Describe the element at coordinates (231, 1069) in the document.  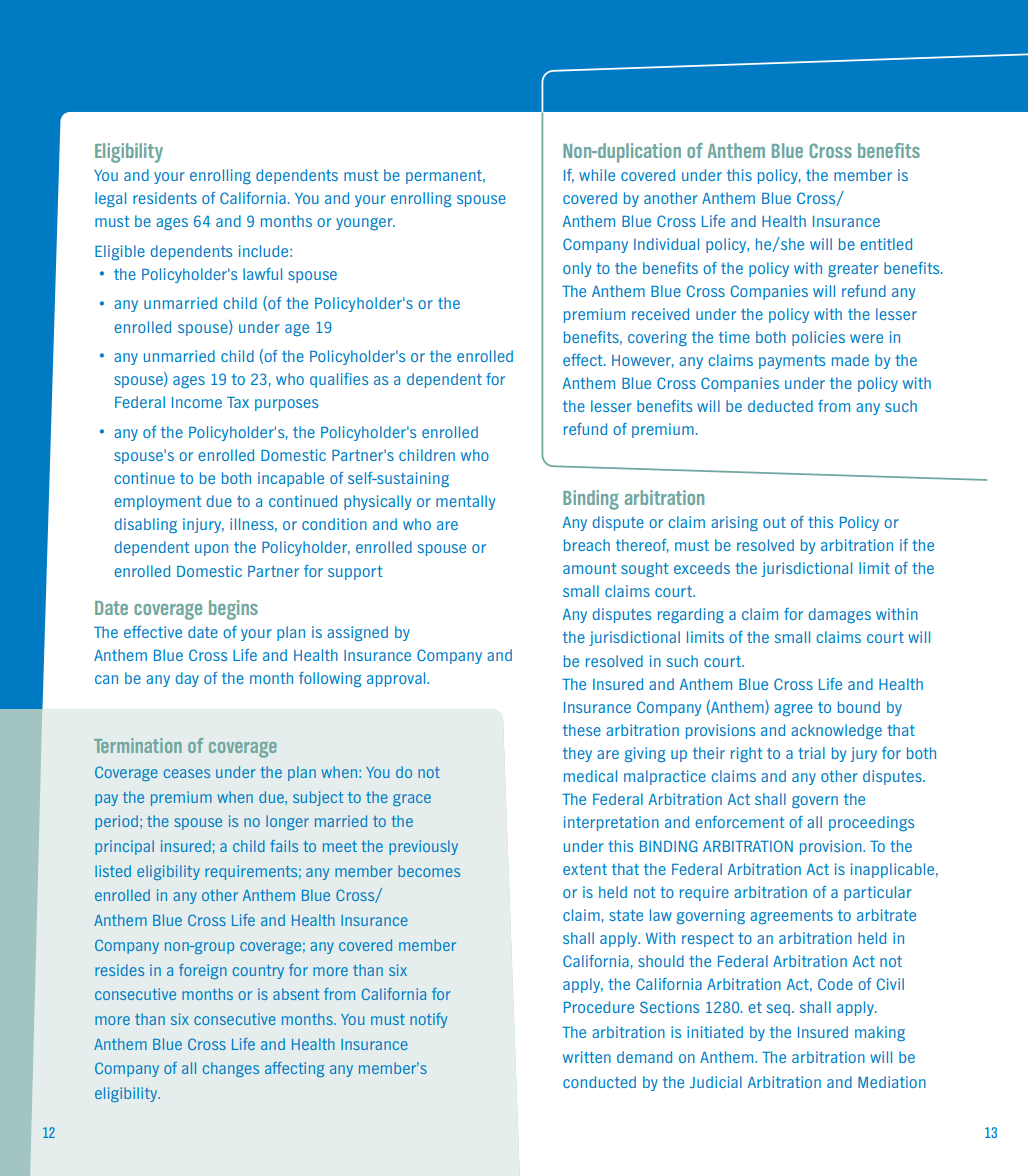
I see `changes` at that location.
